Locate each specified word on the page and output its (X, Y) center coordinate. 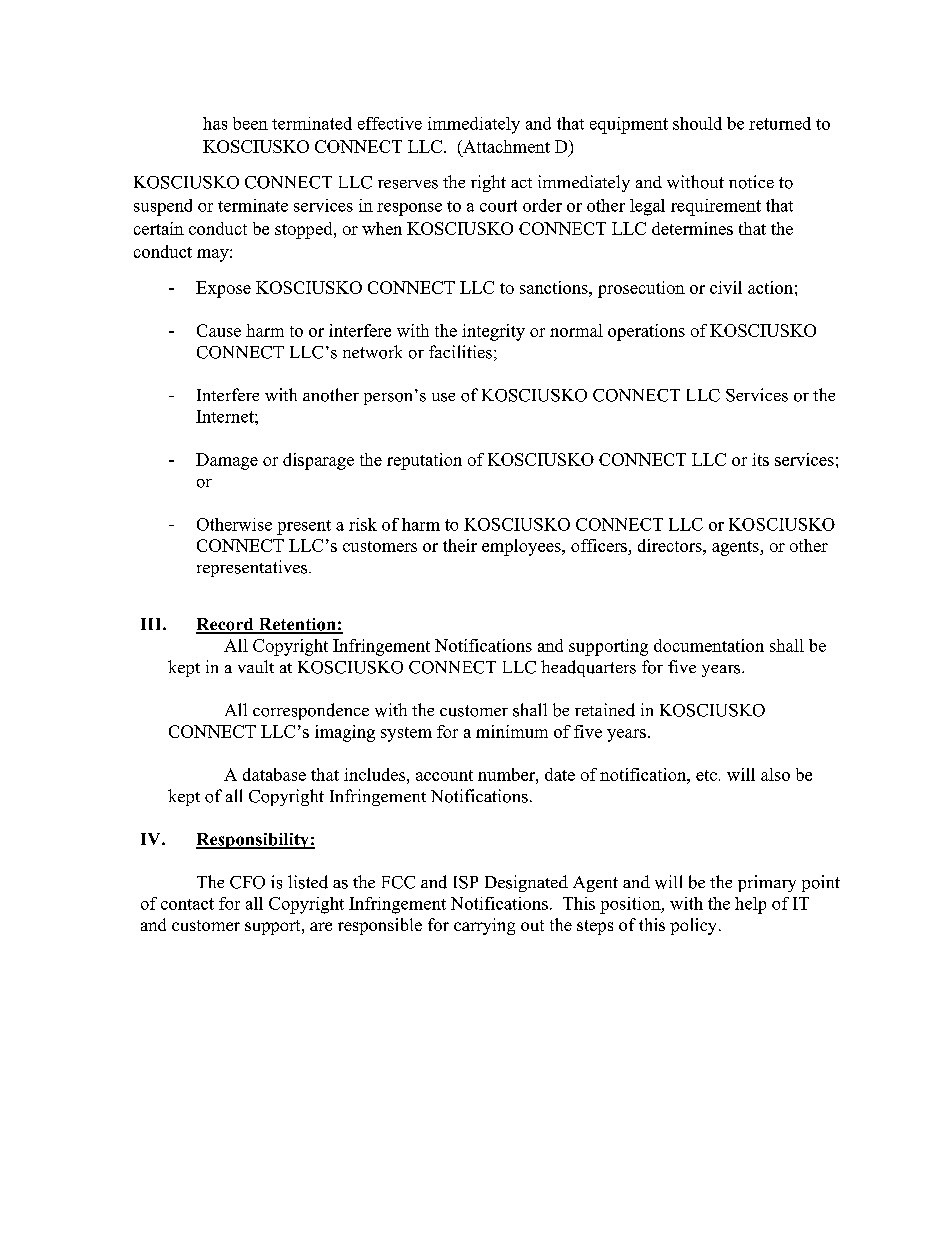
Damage (227, 461)
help (750, 905)
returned (780, 123)
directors (671, 545)
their (460, 545)
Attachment (505, 146)
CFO (247, 882)
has (215, 123)
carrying (484, 926)
